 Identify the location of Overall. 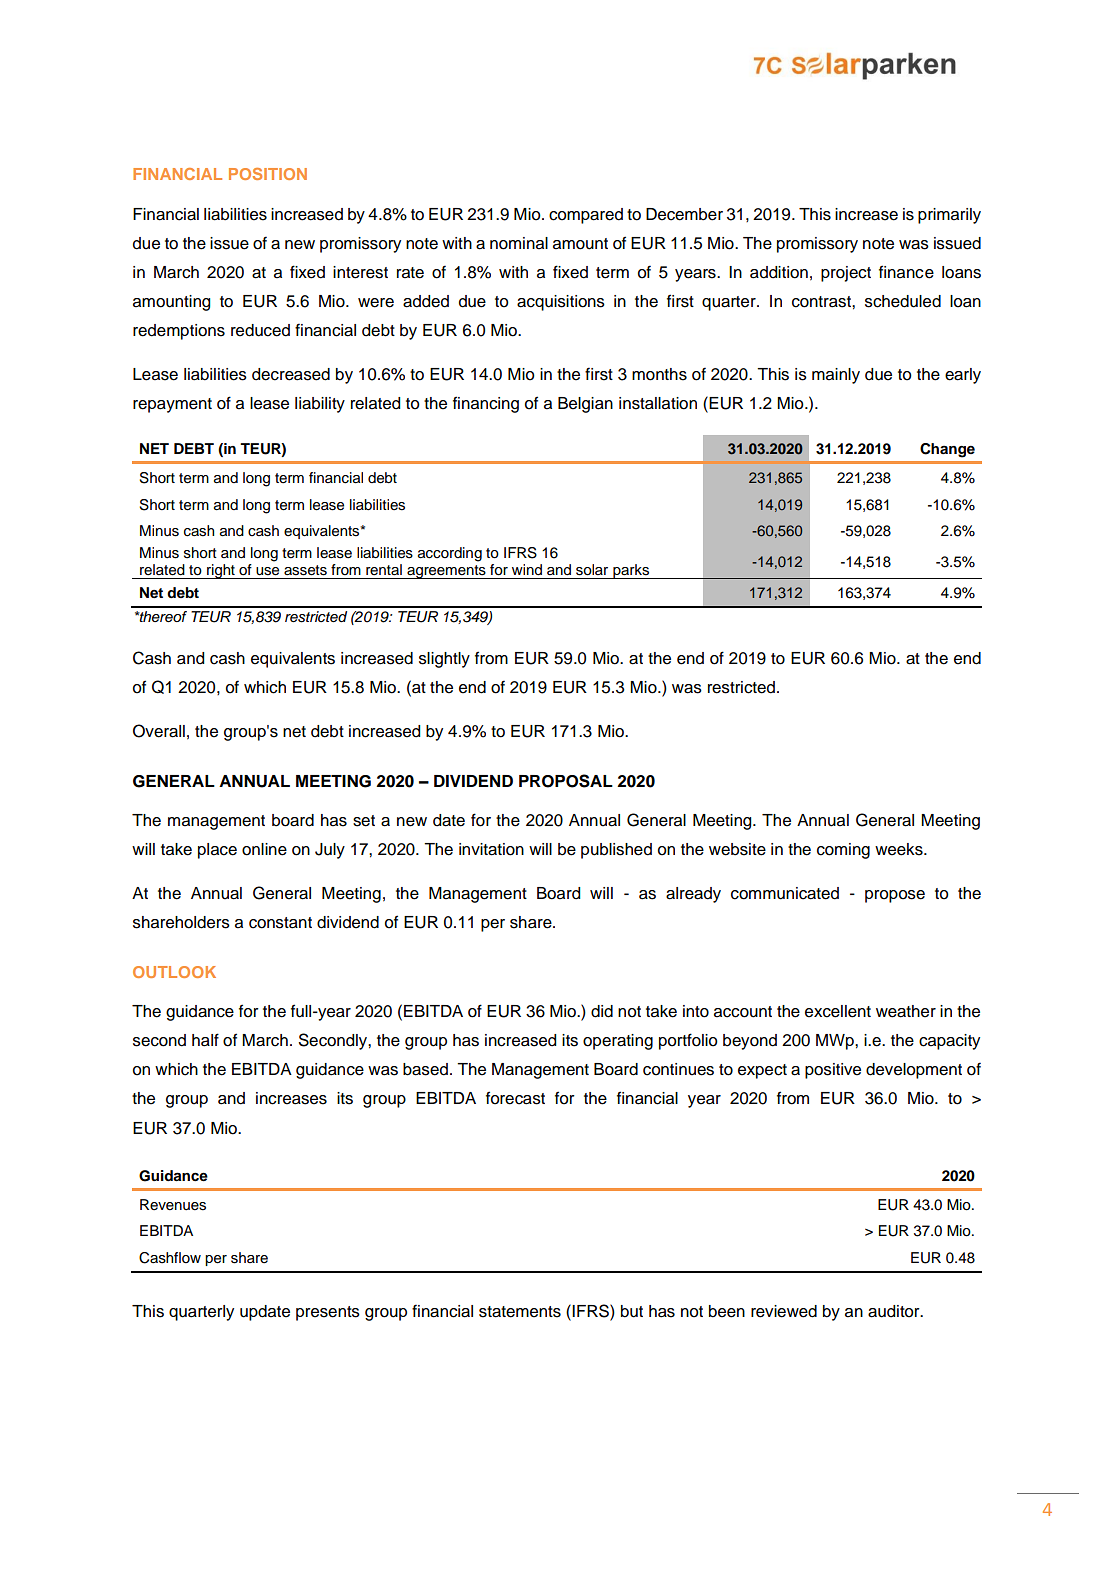
(159, 731).
